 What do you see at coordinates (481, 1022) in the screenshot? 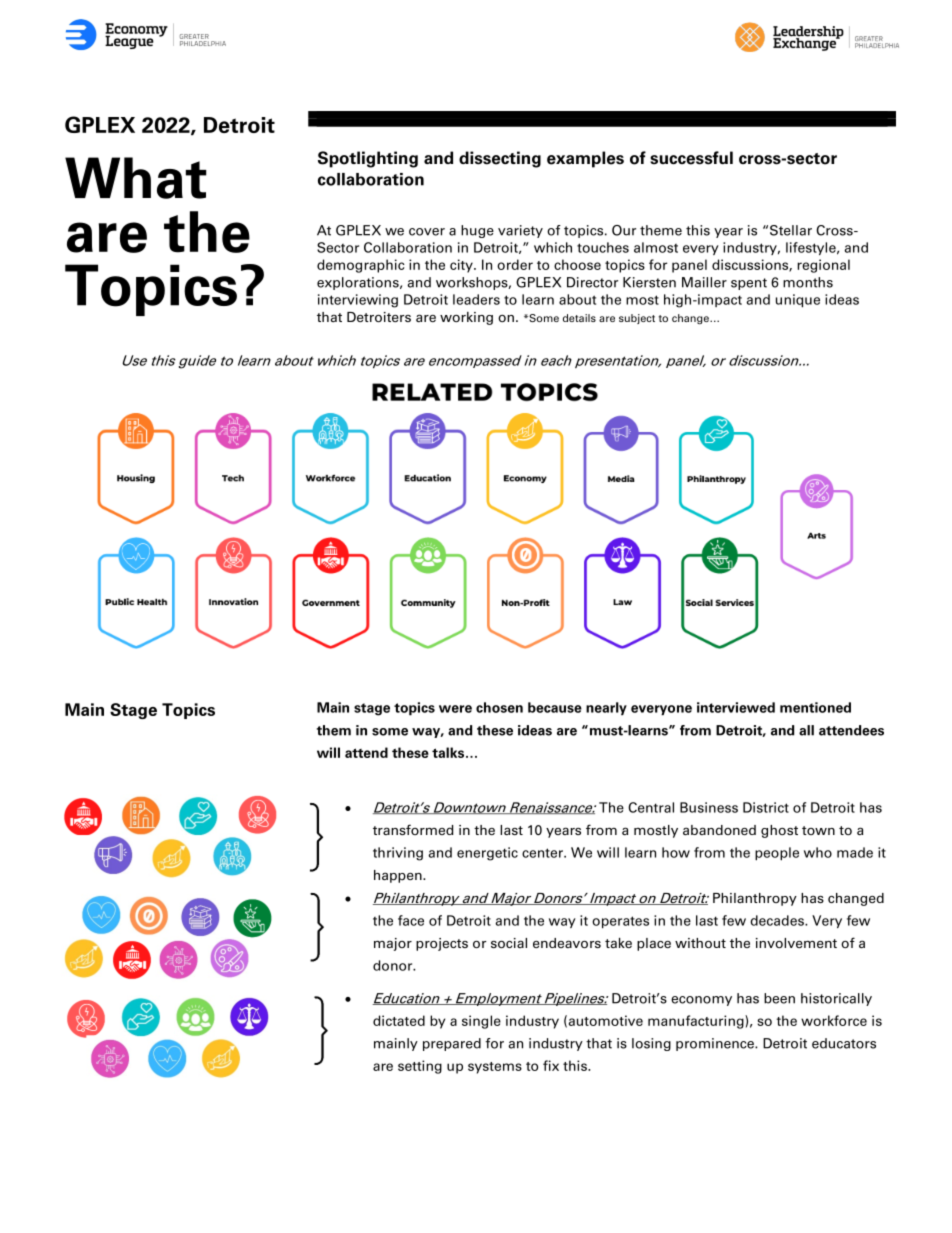
I see `single` at bounding box center [481, 1022].
